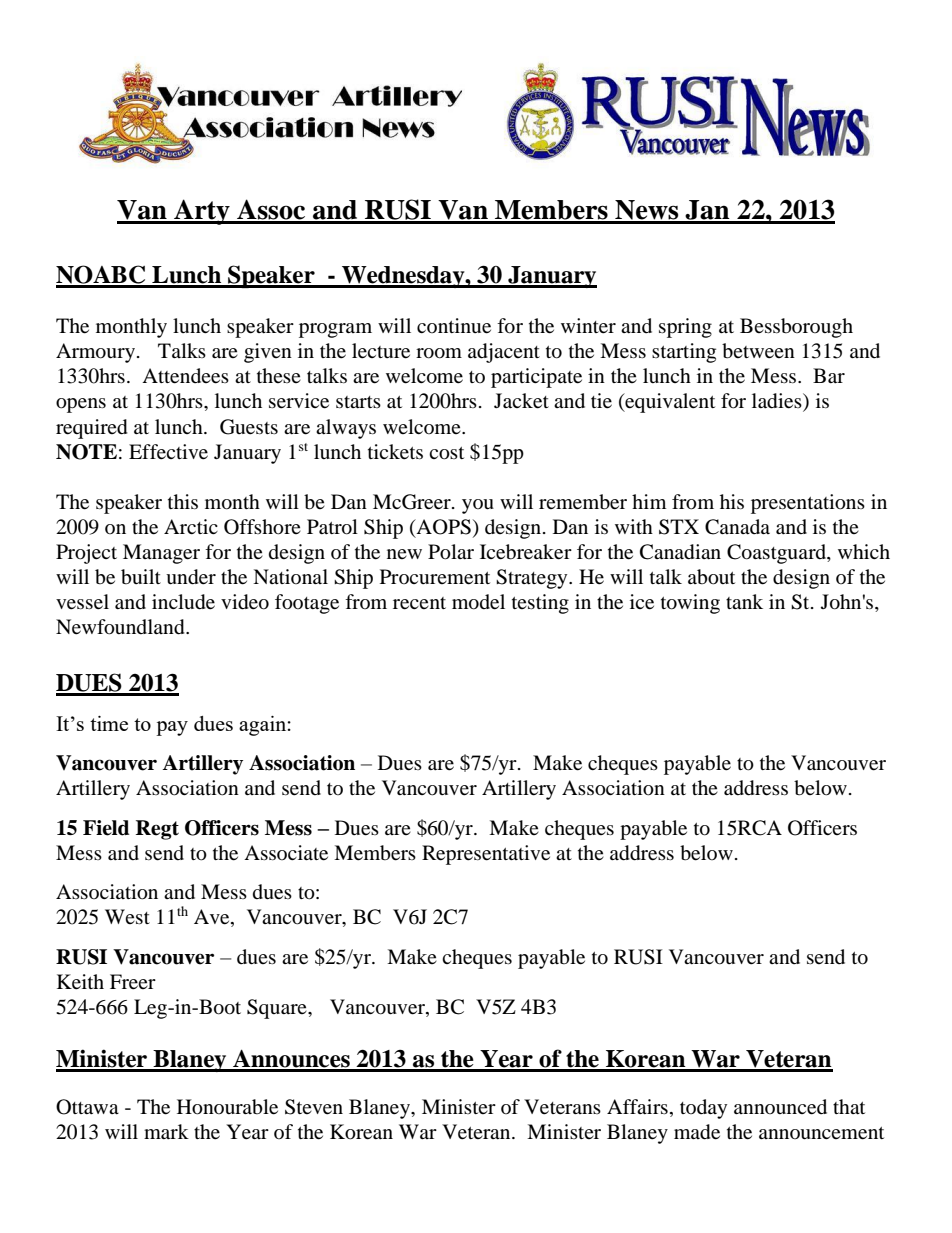 The height and width of the image is (1233, 952). What do you see at coordinates (314, 1107) in the image?
I see `Steven` at bounding box center [314, 1107].
